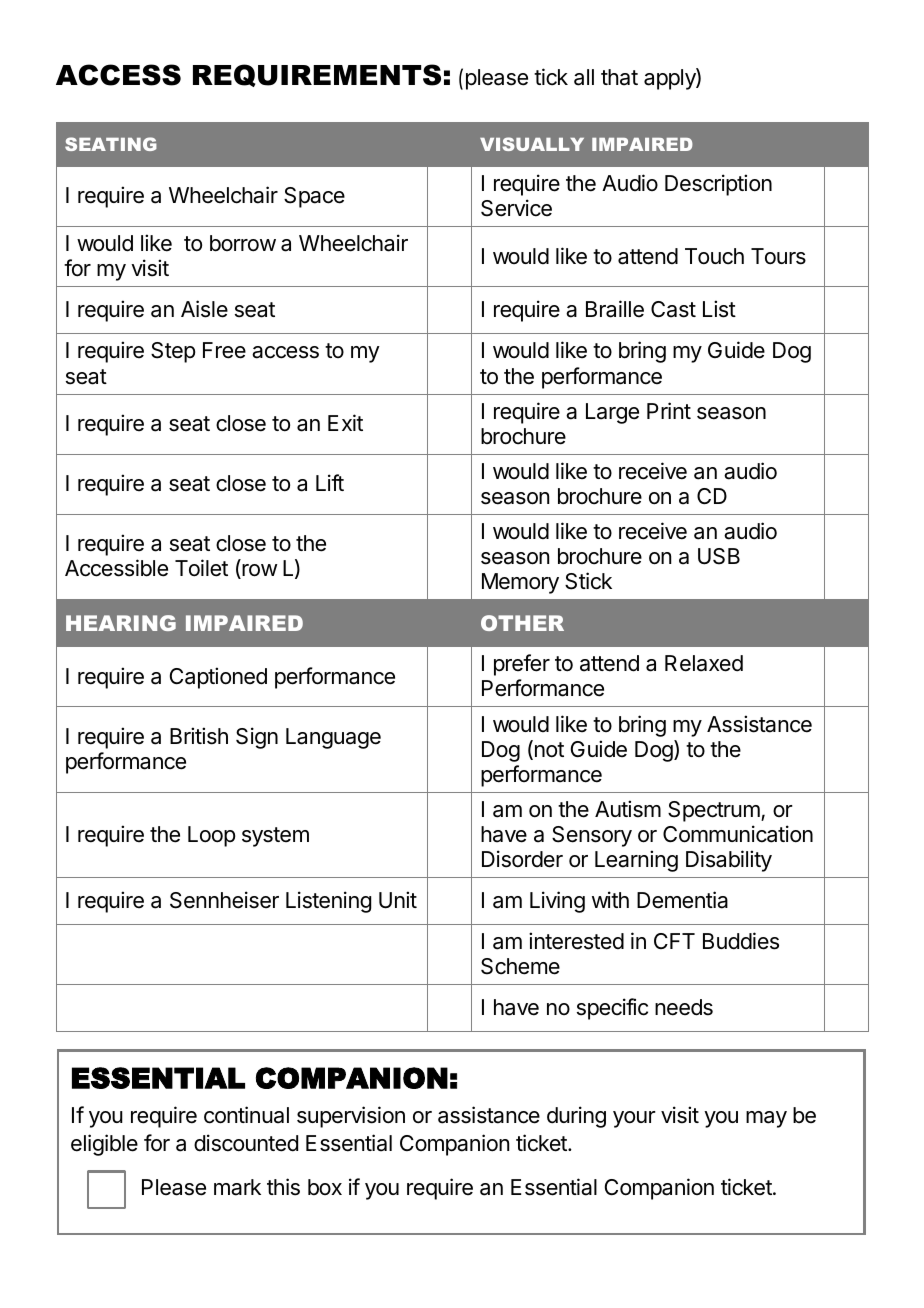 This document has height=1308, width=924. Describe the element at coordinates (345, 422) in the document. I see `Exit` at that location.
